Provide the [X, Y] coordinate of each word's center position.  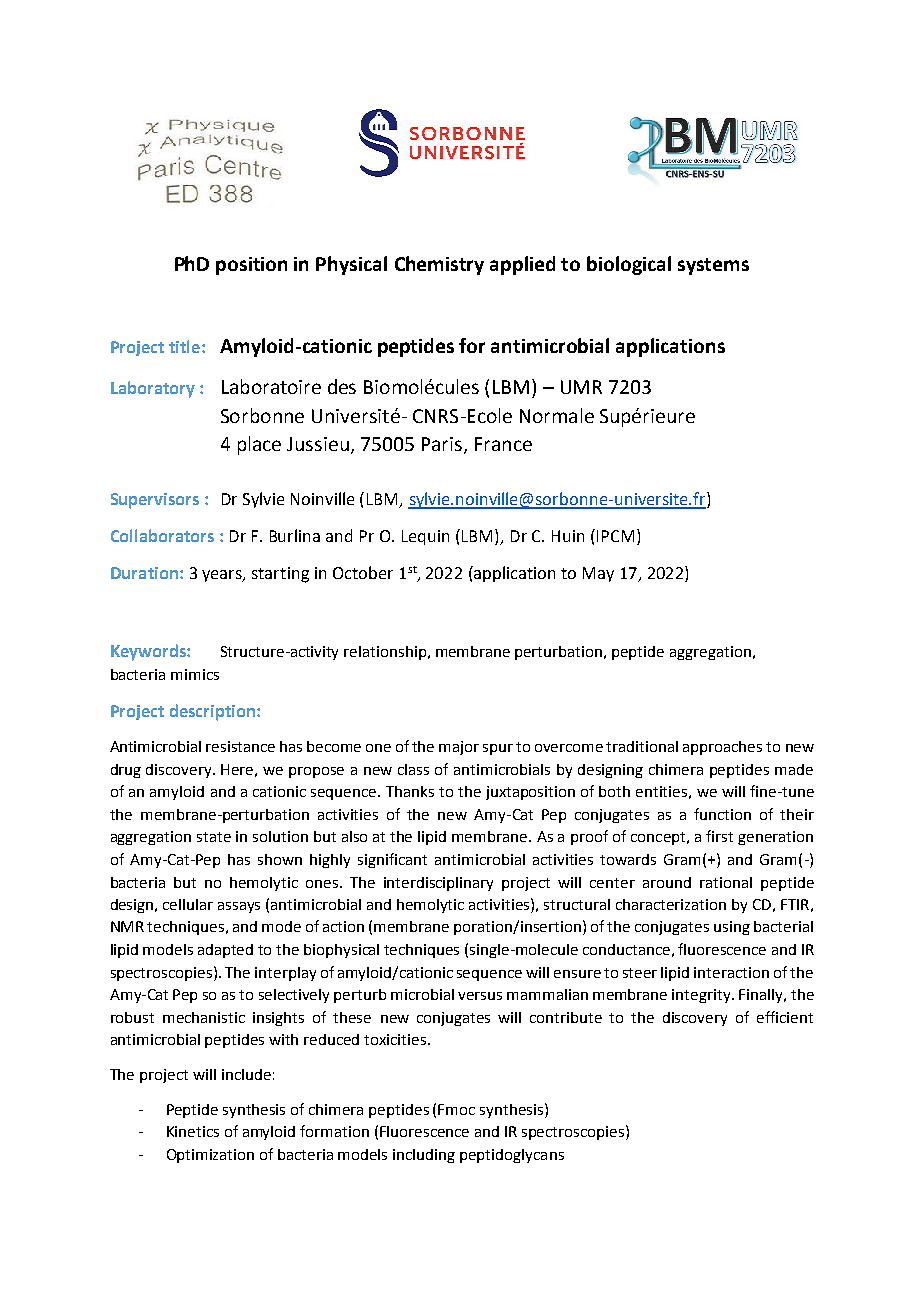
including [424, 1156]
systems [713, 266]
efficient [785, 1017]
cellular [188, 904]
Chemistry [439, 265]
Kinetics [193, 1131]
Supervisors [155, 501]
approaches [722, 748]
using [732, 928]
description [212, 712]
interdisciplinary [438, 884]
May [598, 574]
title [184, 346]
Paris [442, 444]
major [459, 748]
